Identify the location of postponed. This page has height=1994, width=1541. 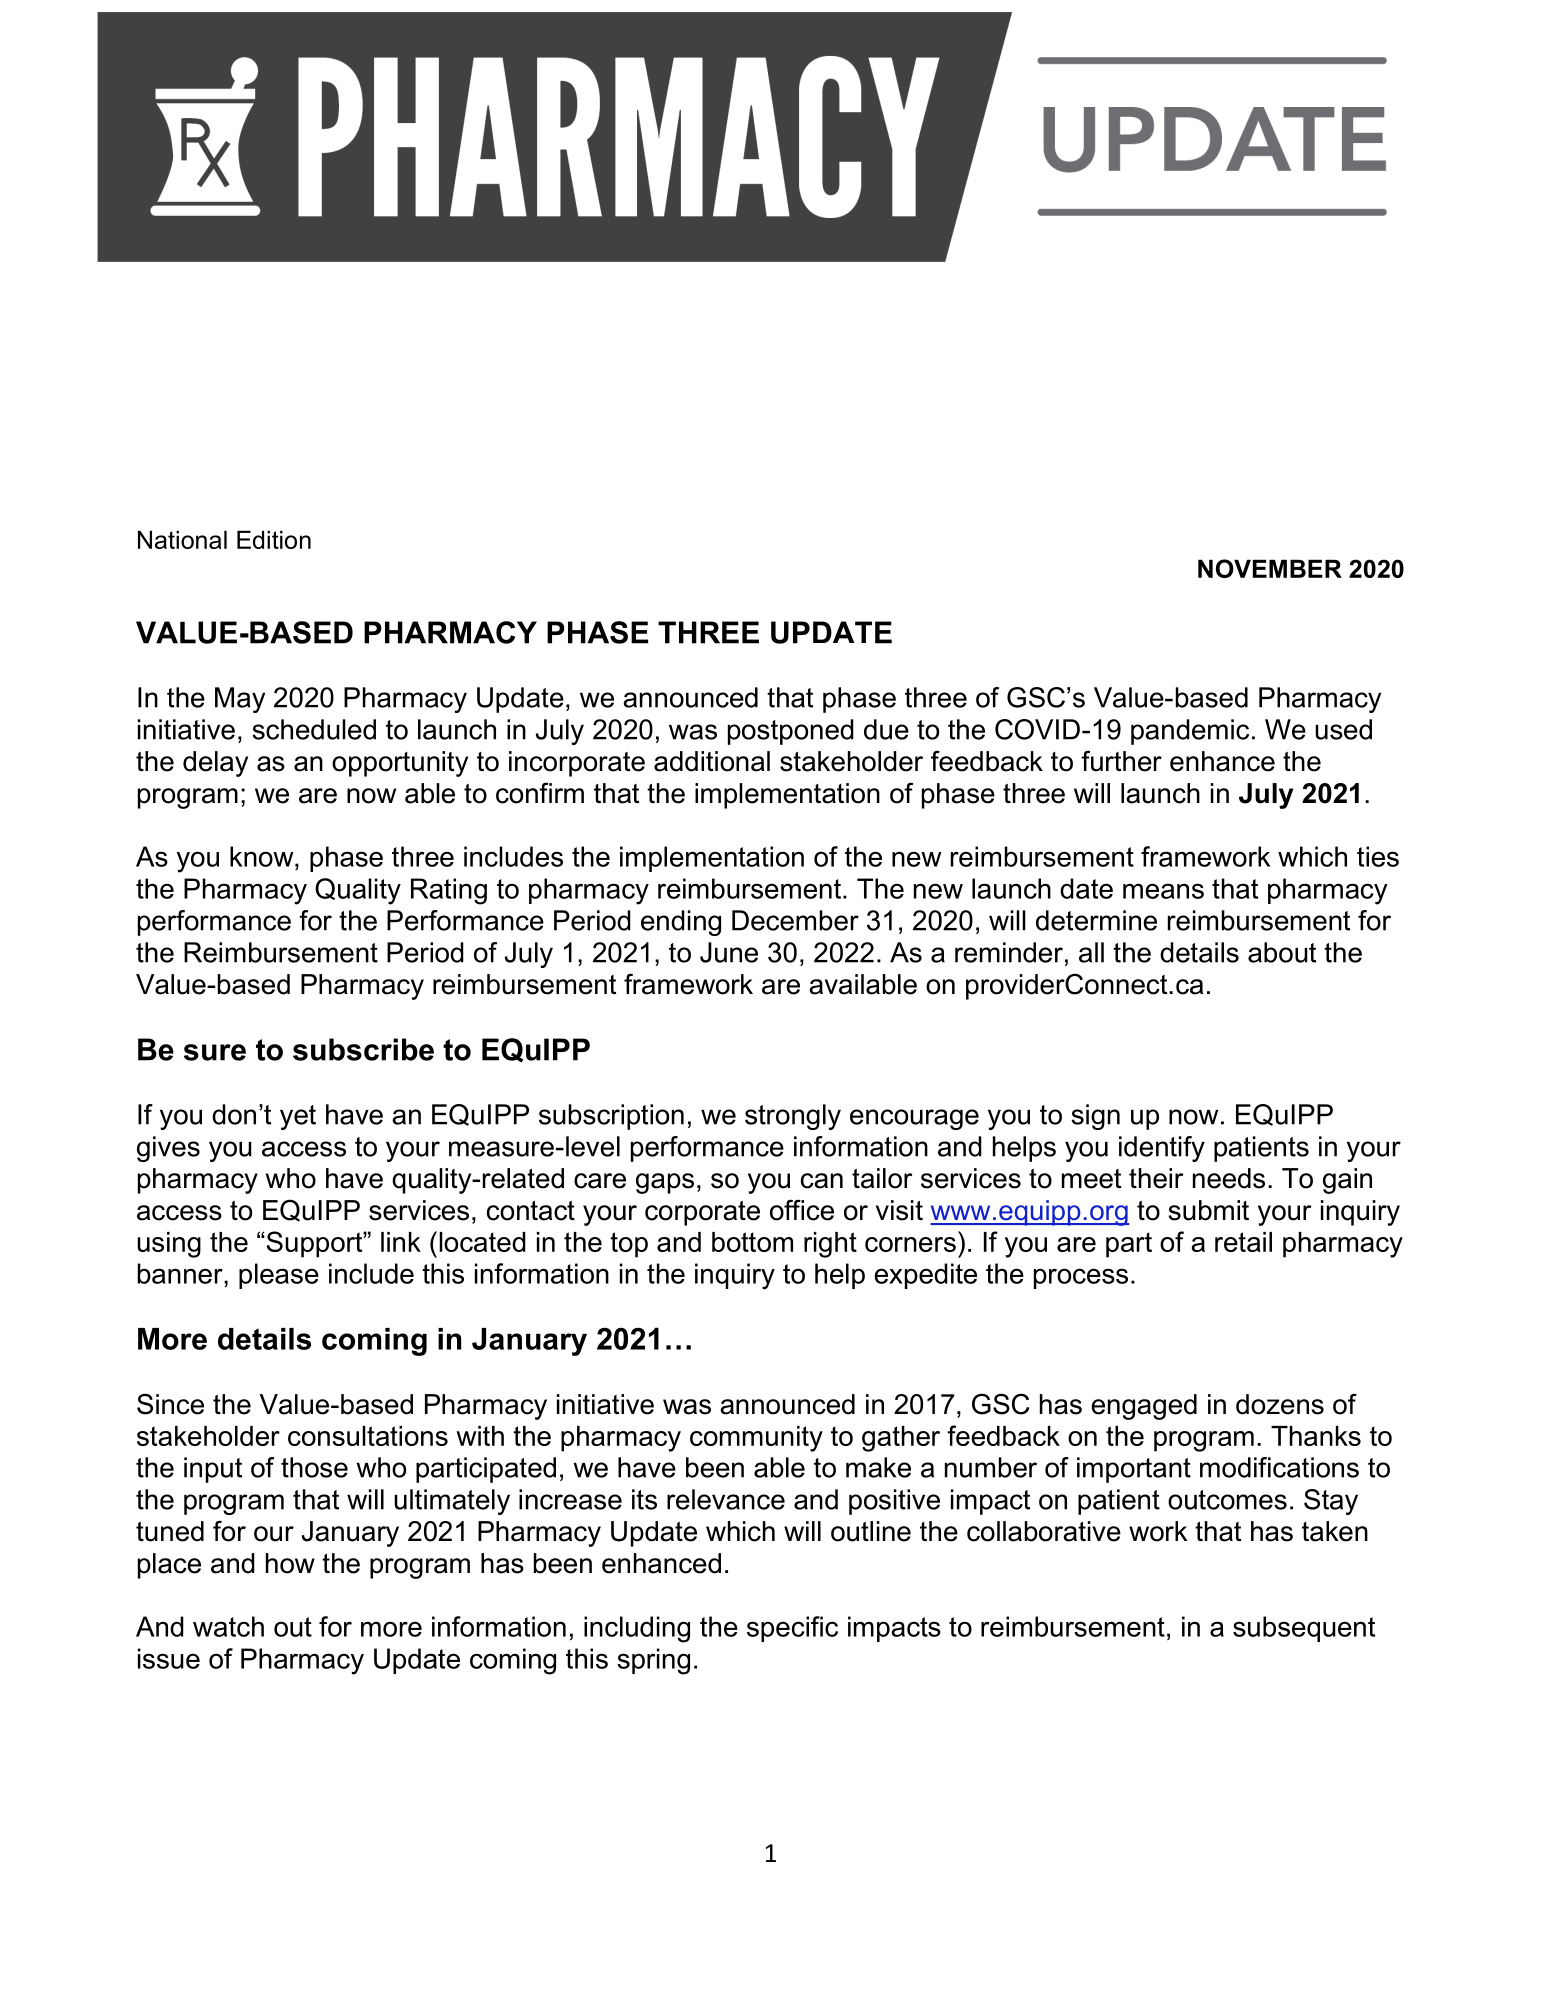
(791, 732).
